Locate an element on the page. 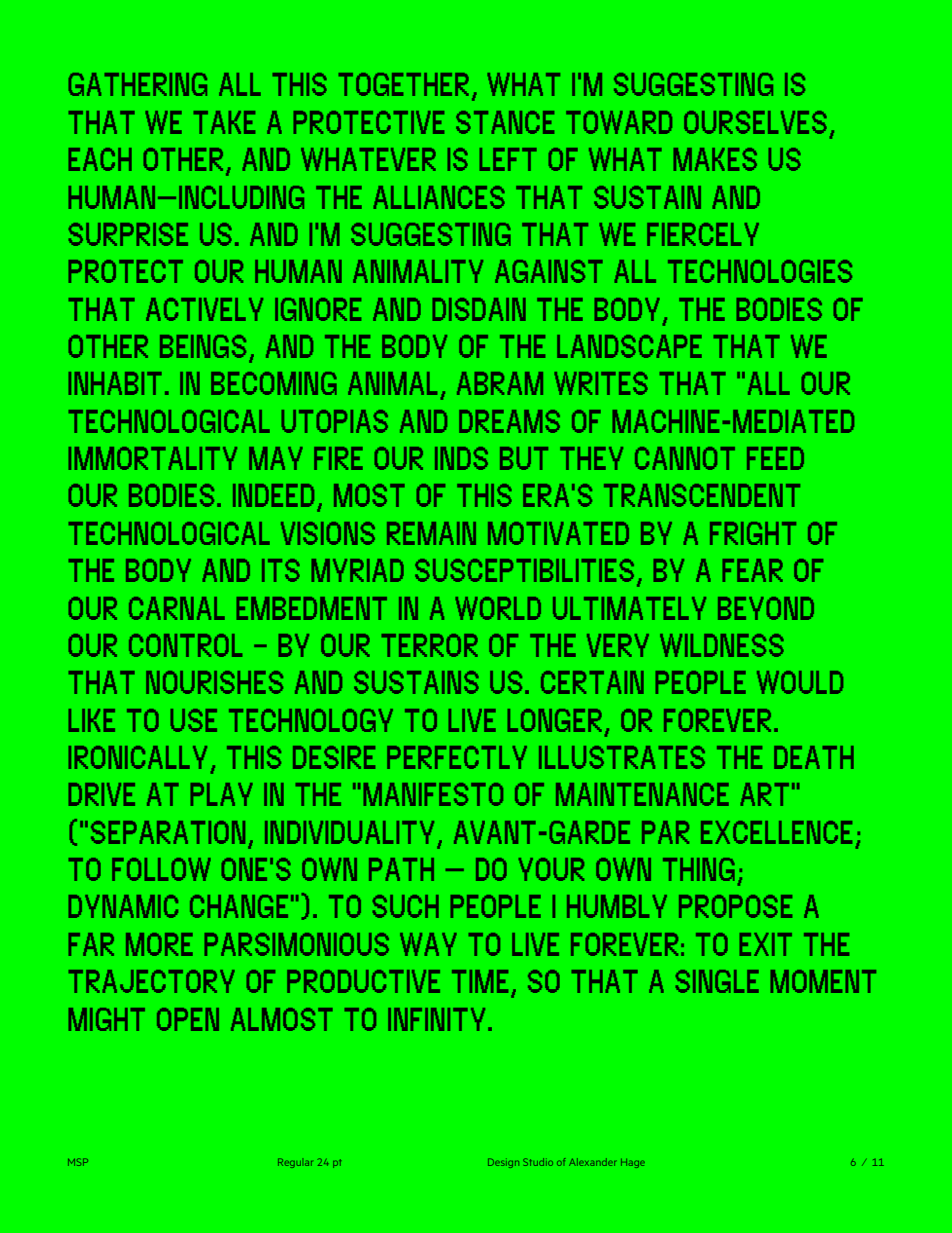 The width and height of the page is (952, 1233). Gathering is located at coordinates (137, 84).
